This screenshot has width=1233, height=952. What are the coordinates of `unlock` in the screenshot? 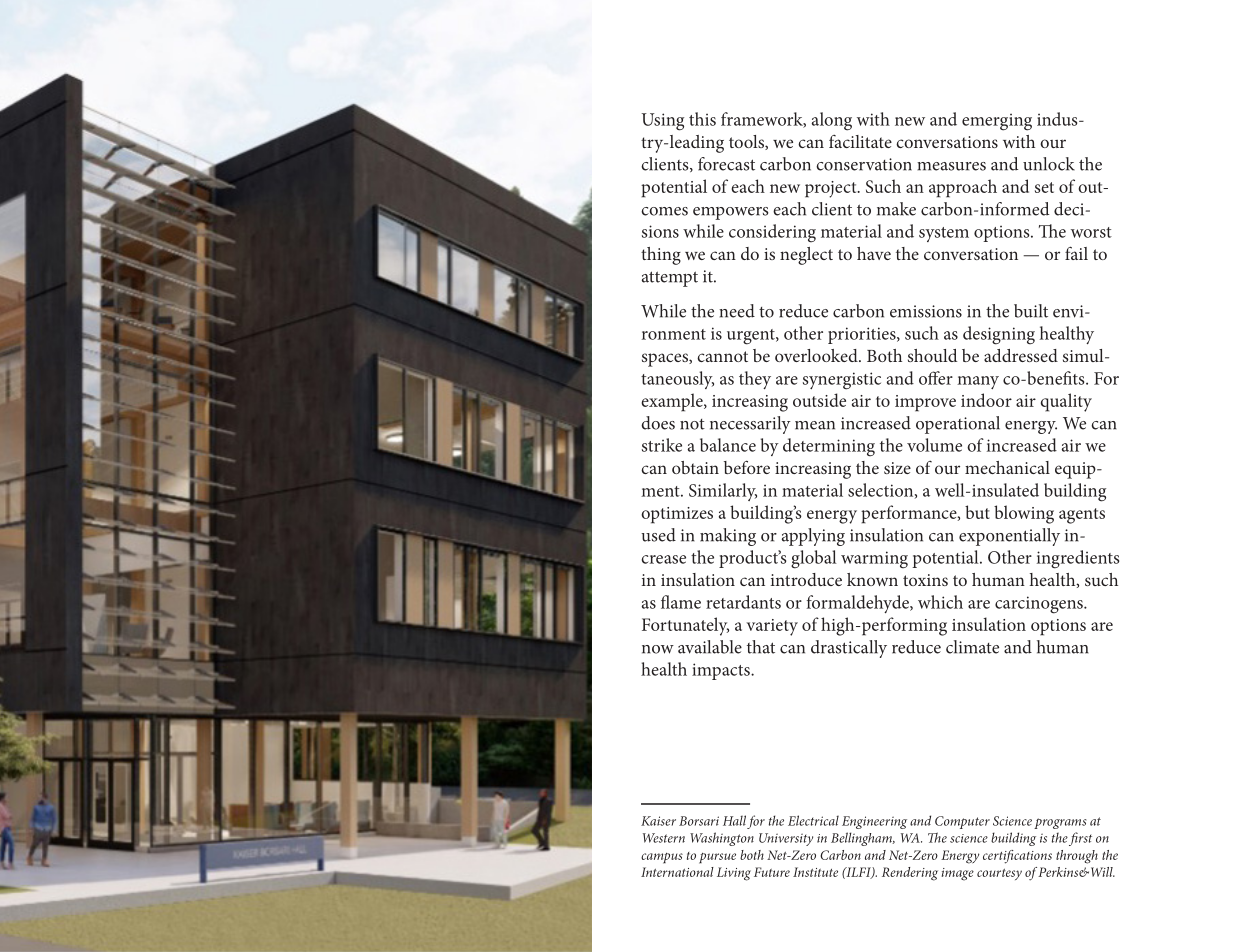 It's located at (1049, 164).
